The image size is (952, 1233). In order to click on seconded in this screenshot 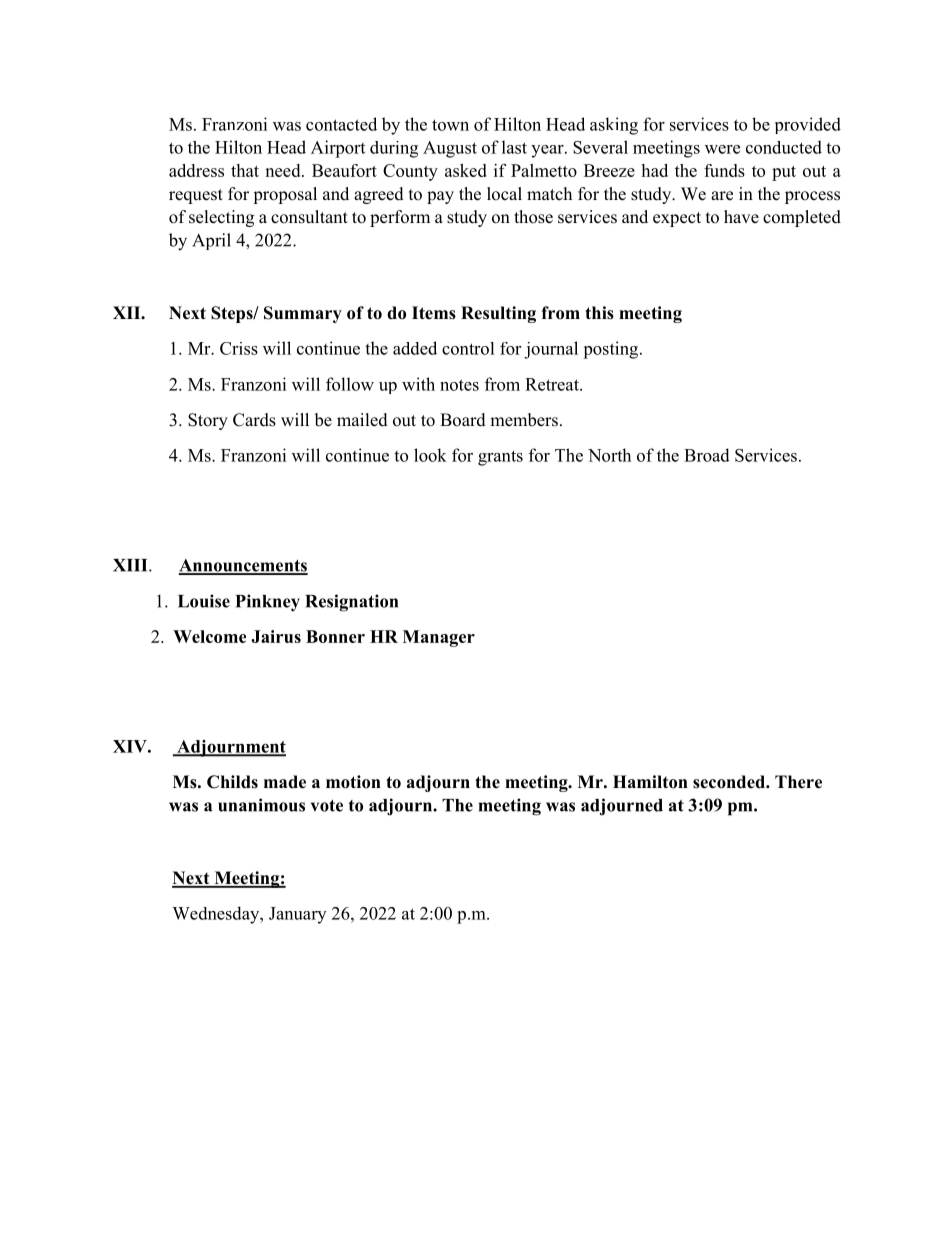, I will do `click(730, 782)`.
